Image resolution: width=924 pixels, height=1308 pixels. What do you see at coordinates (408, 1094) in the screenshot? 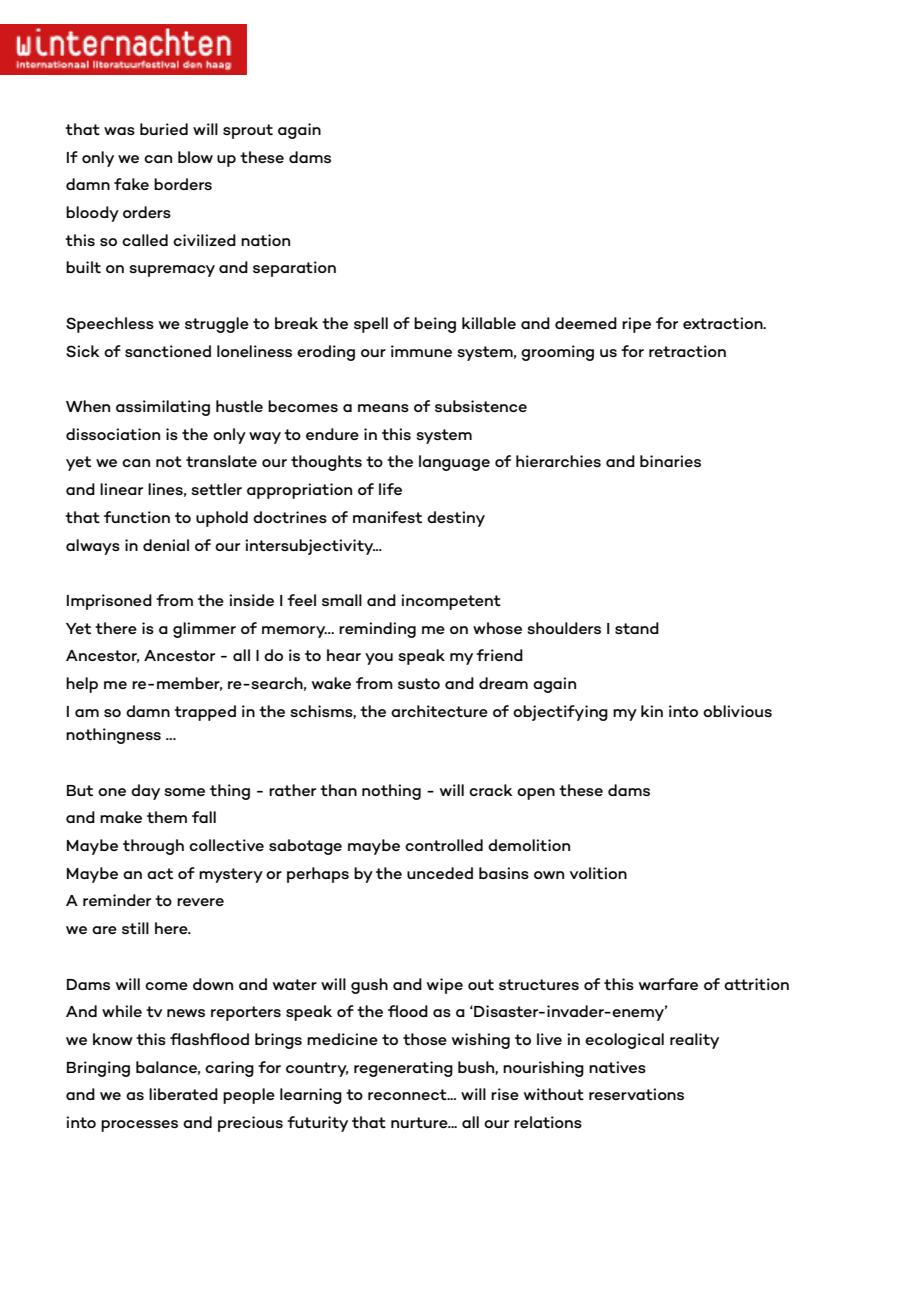
I see `reconnect` at bounding box center [408, 1094].
